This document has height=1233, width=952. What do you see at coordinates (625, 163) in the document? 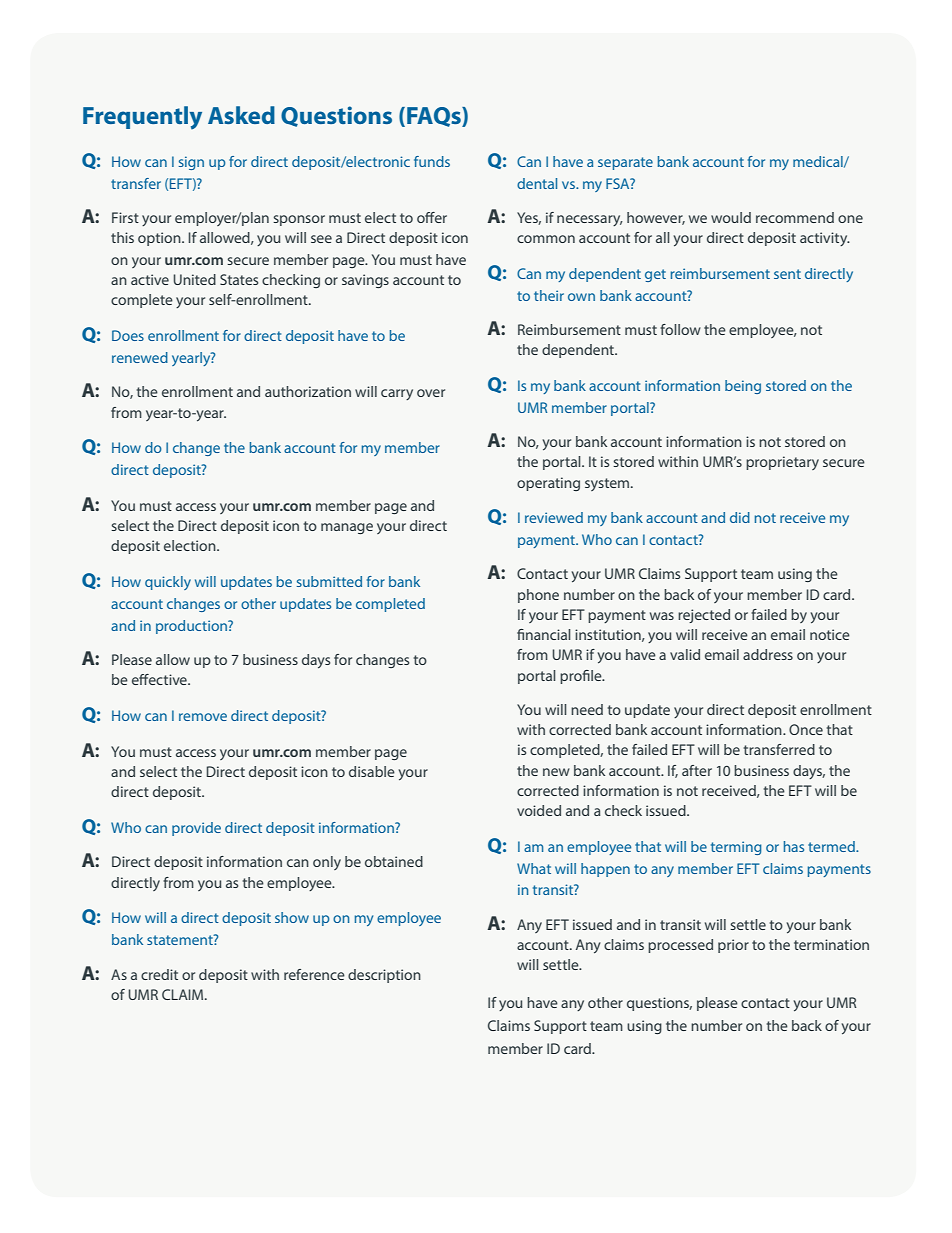
I see `separate` at bounding box center [625, 163].
